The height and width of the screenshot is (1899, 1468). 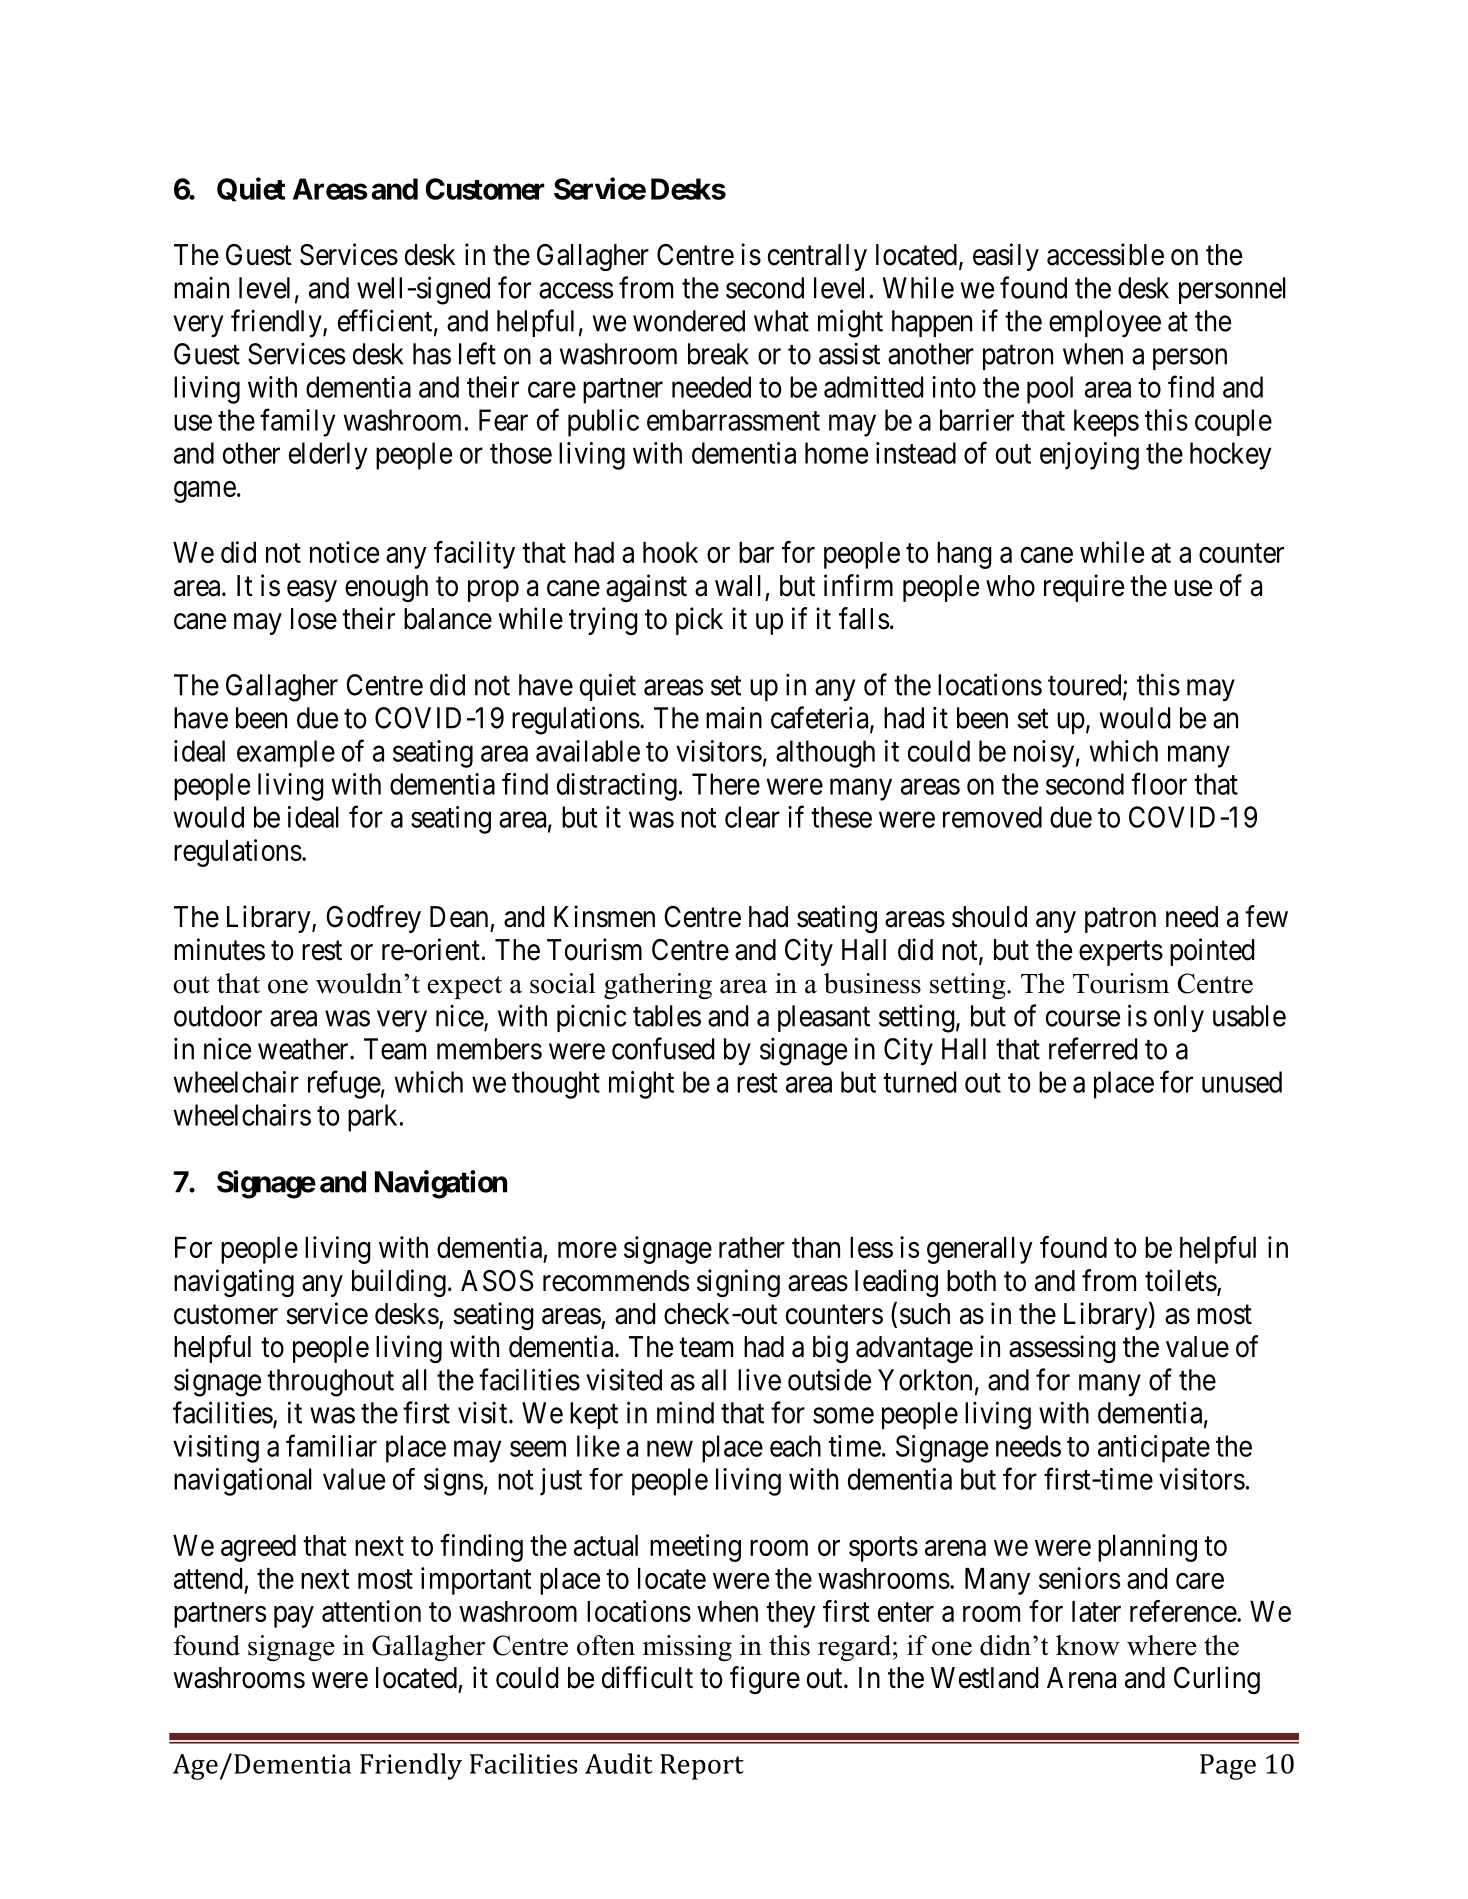 I want to click on familiar, so click(x=331, y=1445).
